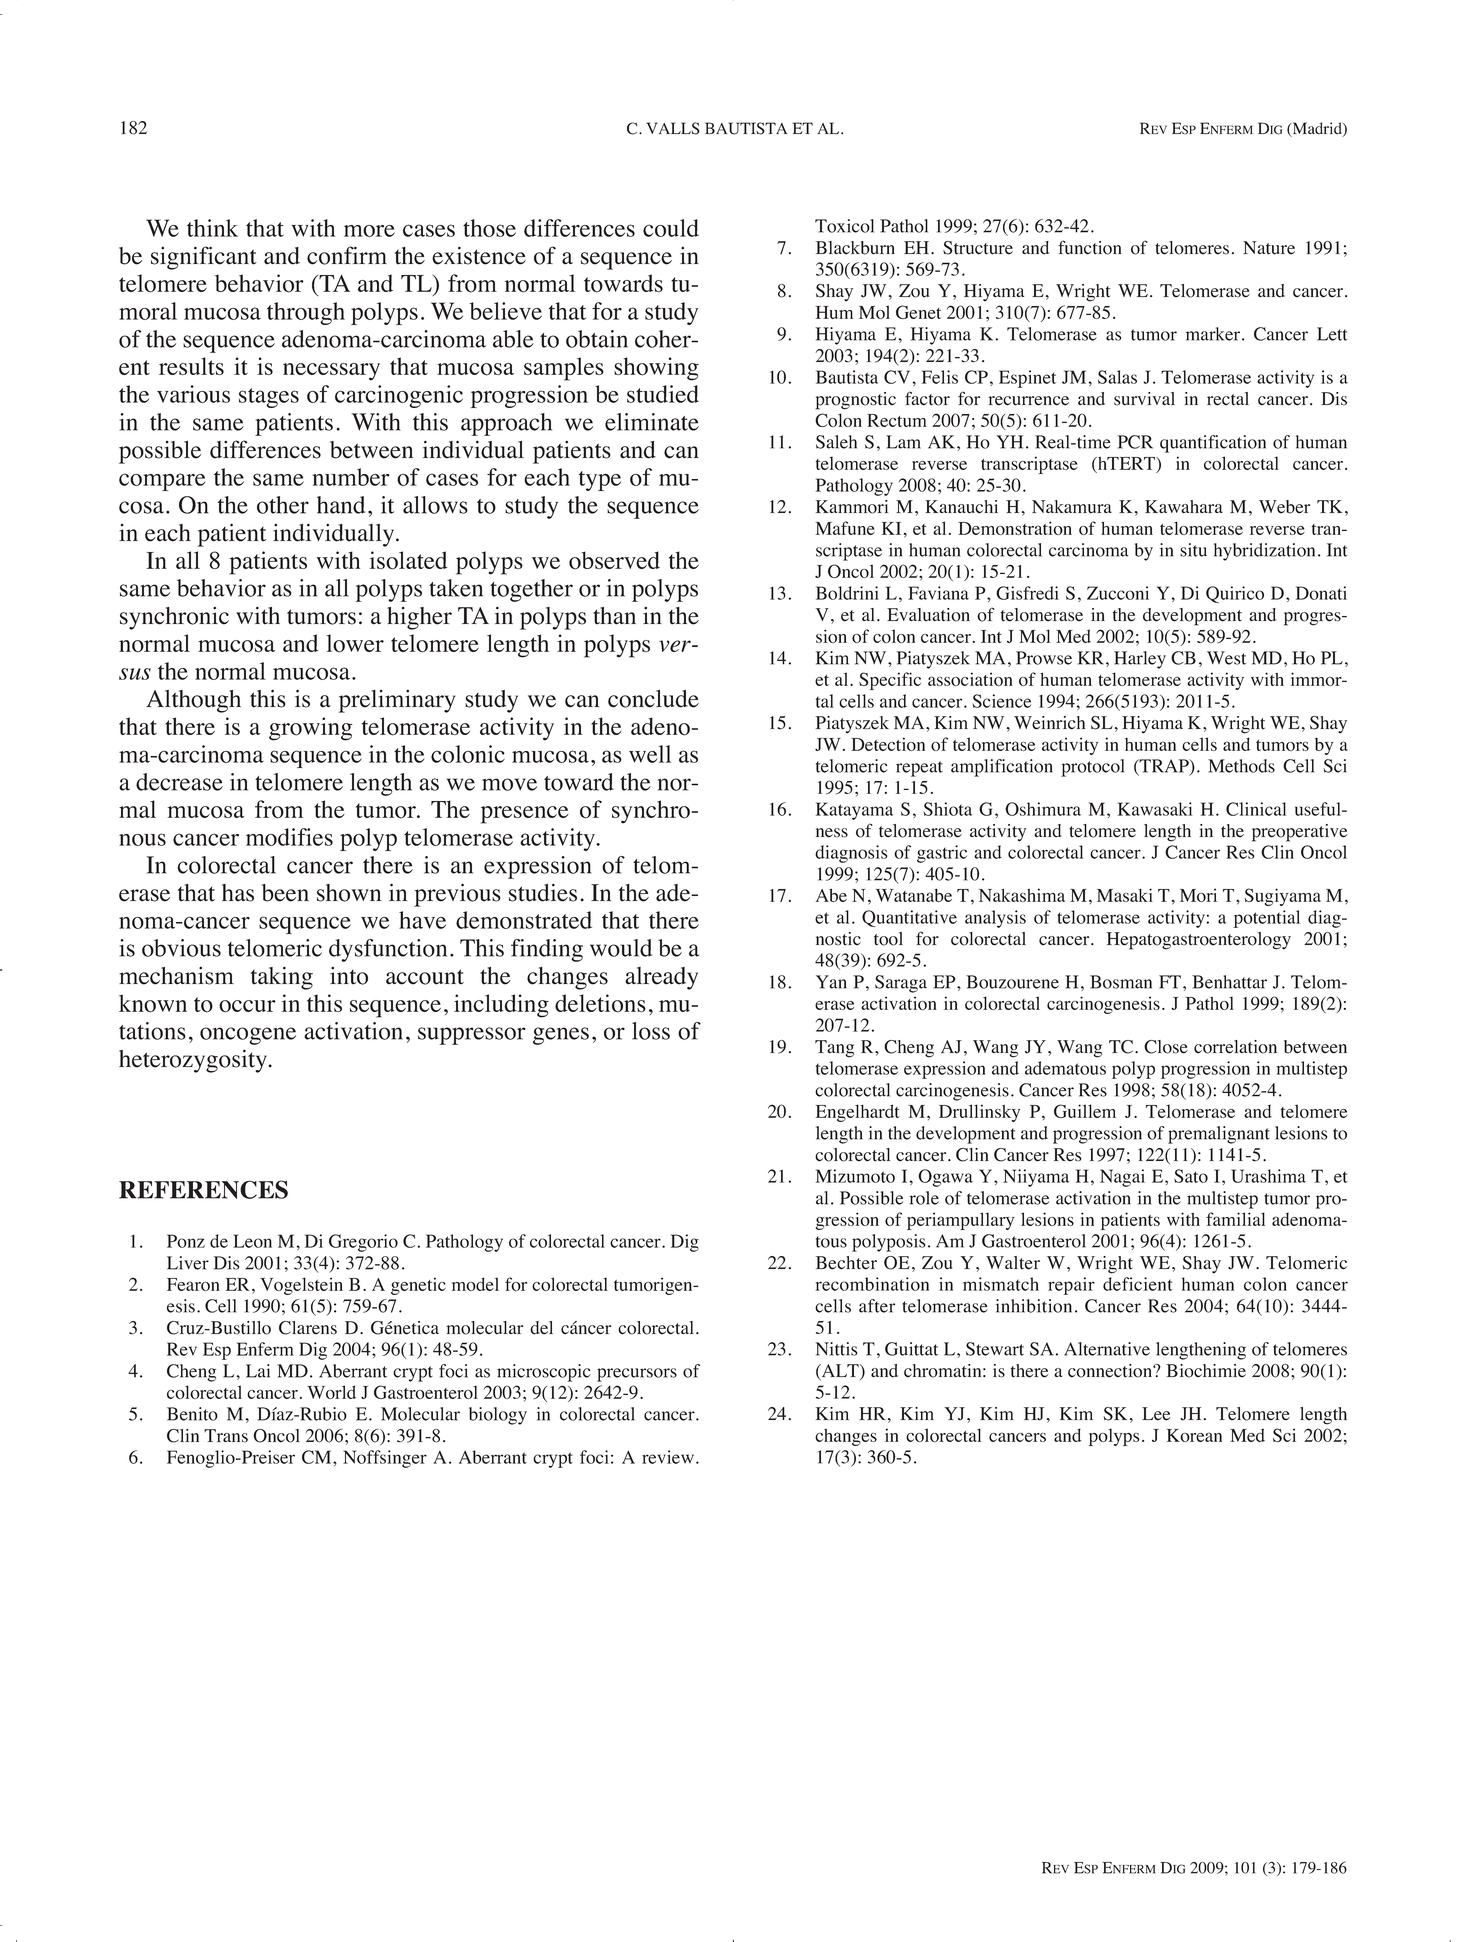 This image has height=1942, width=1461. What do you see at coordinates (347, 255) in the image?
I see `confirm` at bounding box center [347, 255].
